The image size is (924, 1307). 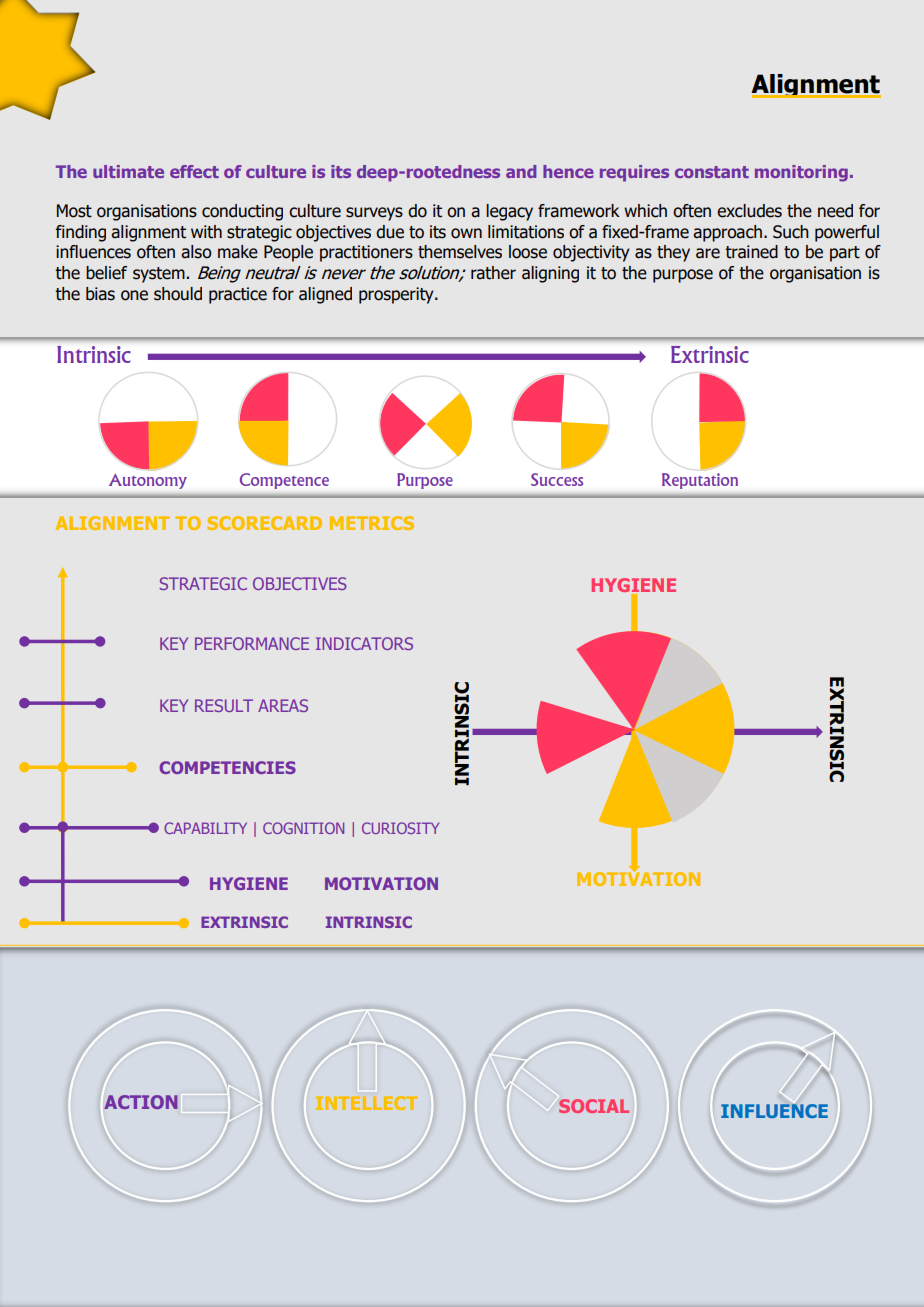 I want to click on Reputation, so click(x=700, y=481).
